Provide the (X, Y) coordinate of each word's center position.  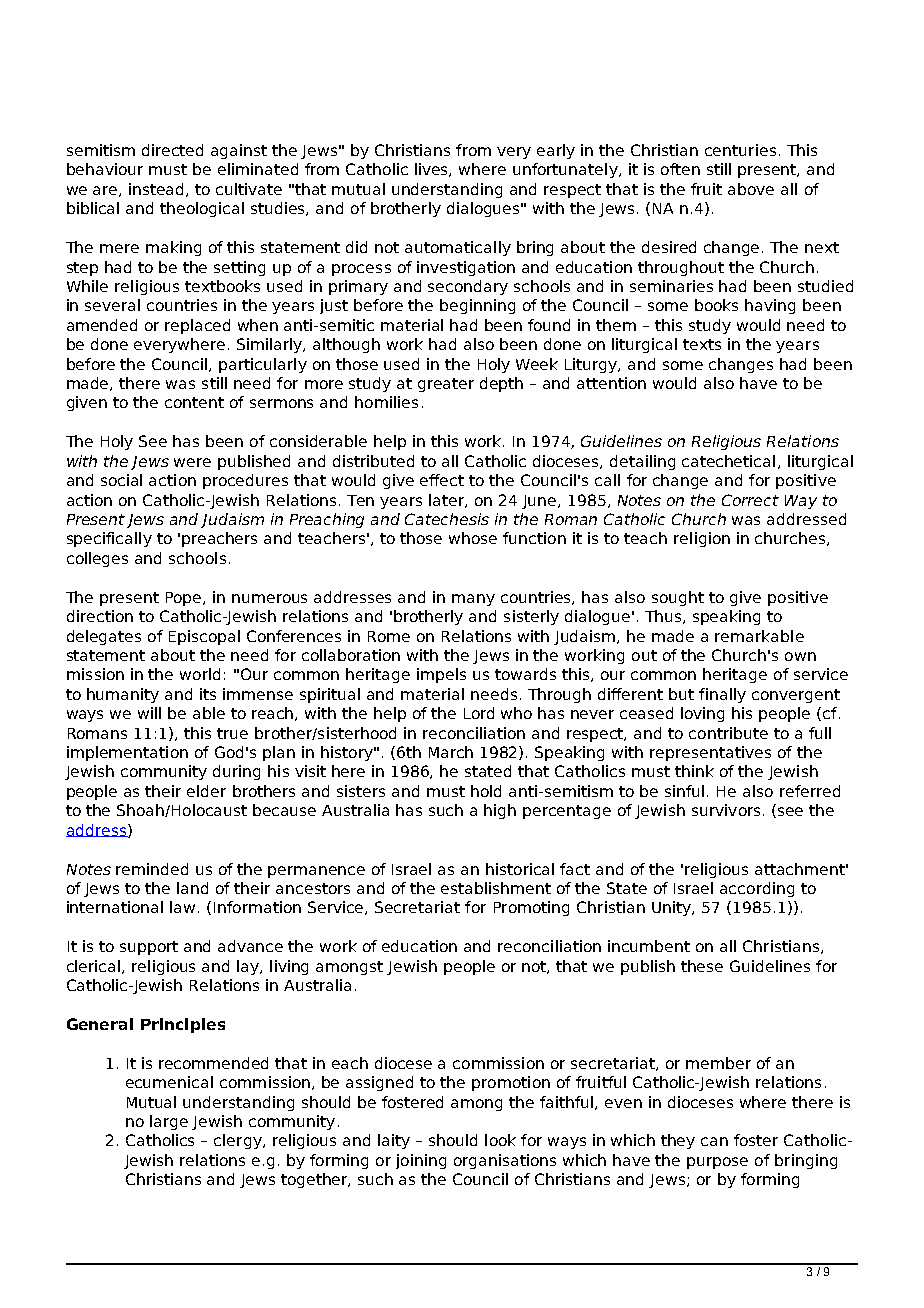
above (751, 189)
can (714, 1141)
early (556, 151)
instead (158, 190)
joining (421, 1161)
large (169, 1122)
